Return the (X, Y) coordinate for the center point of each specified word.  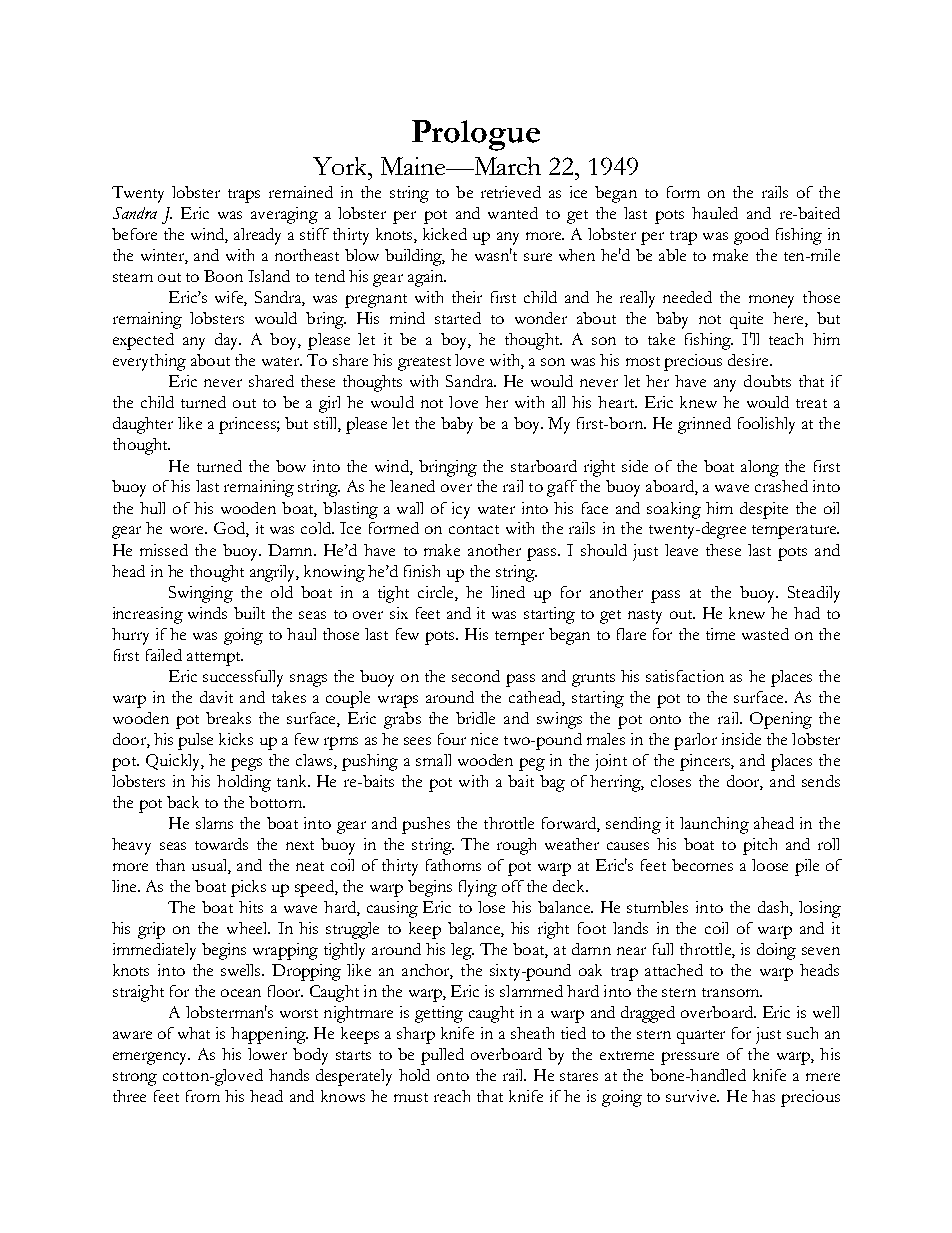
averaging (284, 215)
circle (437, 592)
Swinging (201, 594)
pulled (442, 1056)
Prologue (476, 135)
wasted (765, 634)
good (751, 236)
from (203, 1096)
